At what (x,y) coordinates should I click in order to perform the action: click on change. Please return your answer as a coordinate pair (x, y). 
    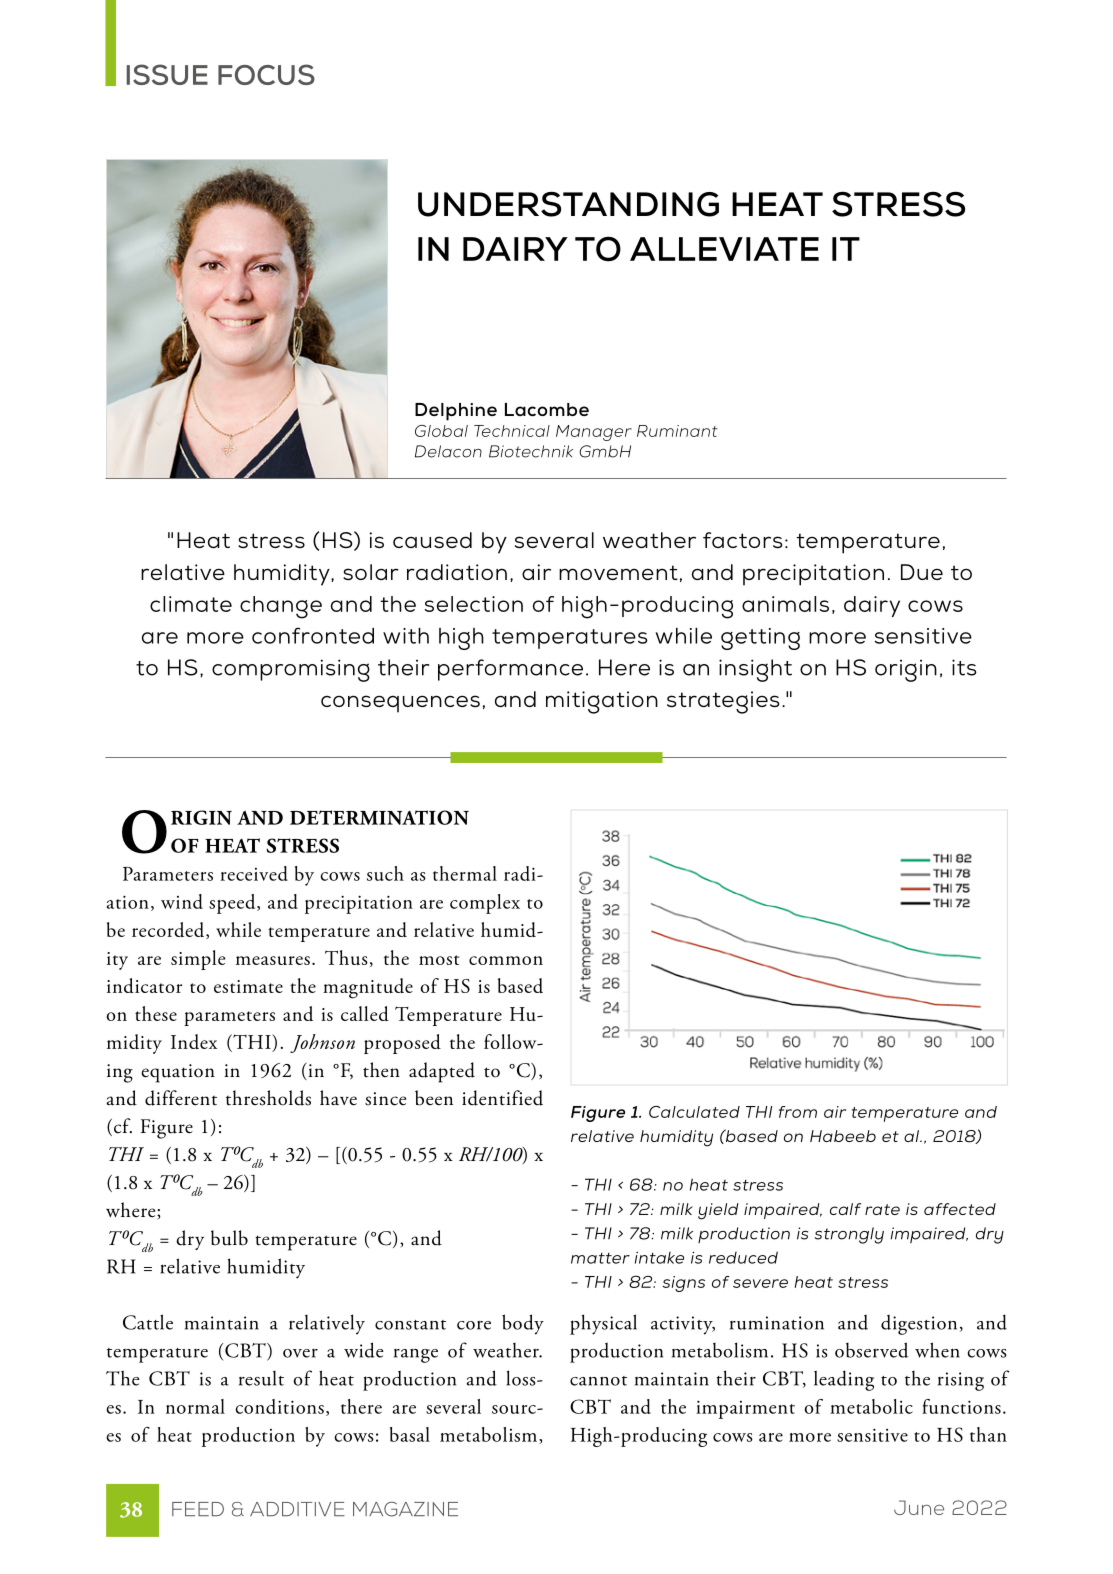
    Looking at the image, I should click on (281, 607).
